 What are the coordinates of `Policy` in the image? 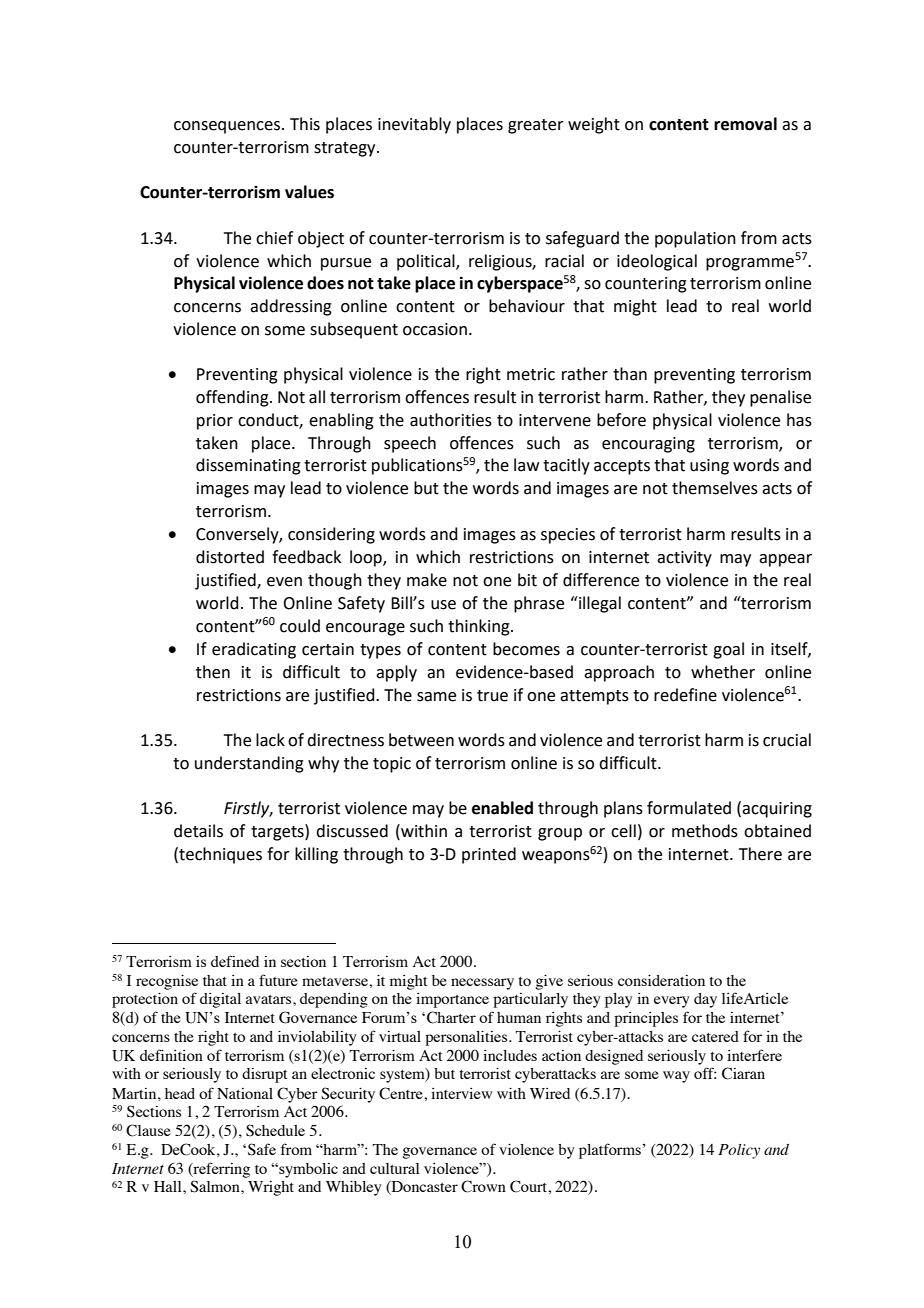 It's located at (739, 1151).
